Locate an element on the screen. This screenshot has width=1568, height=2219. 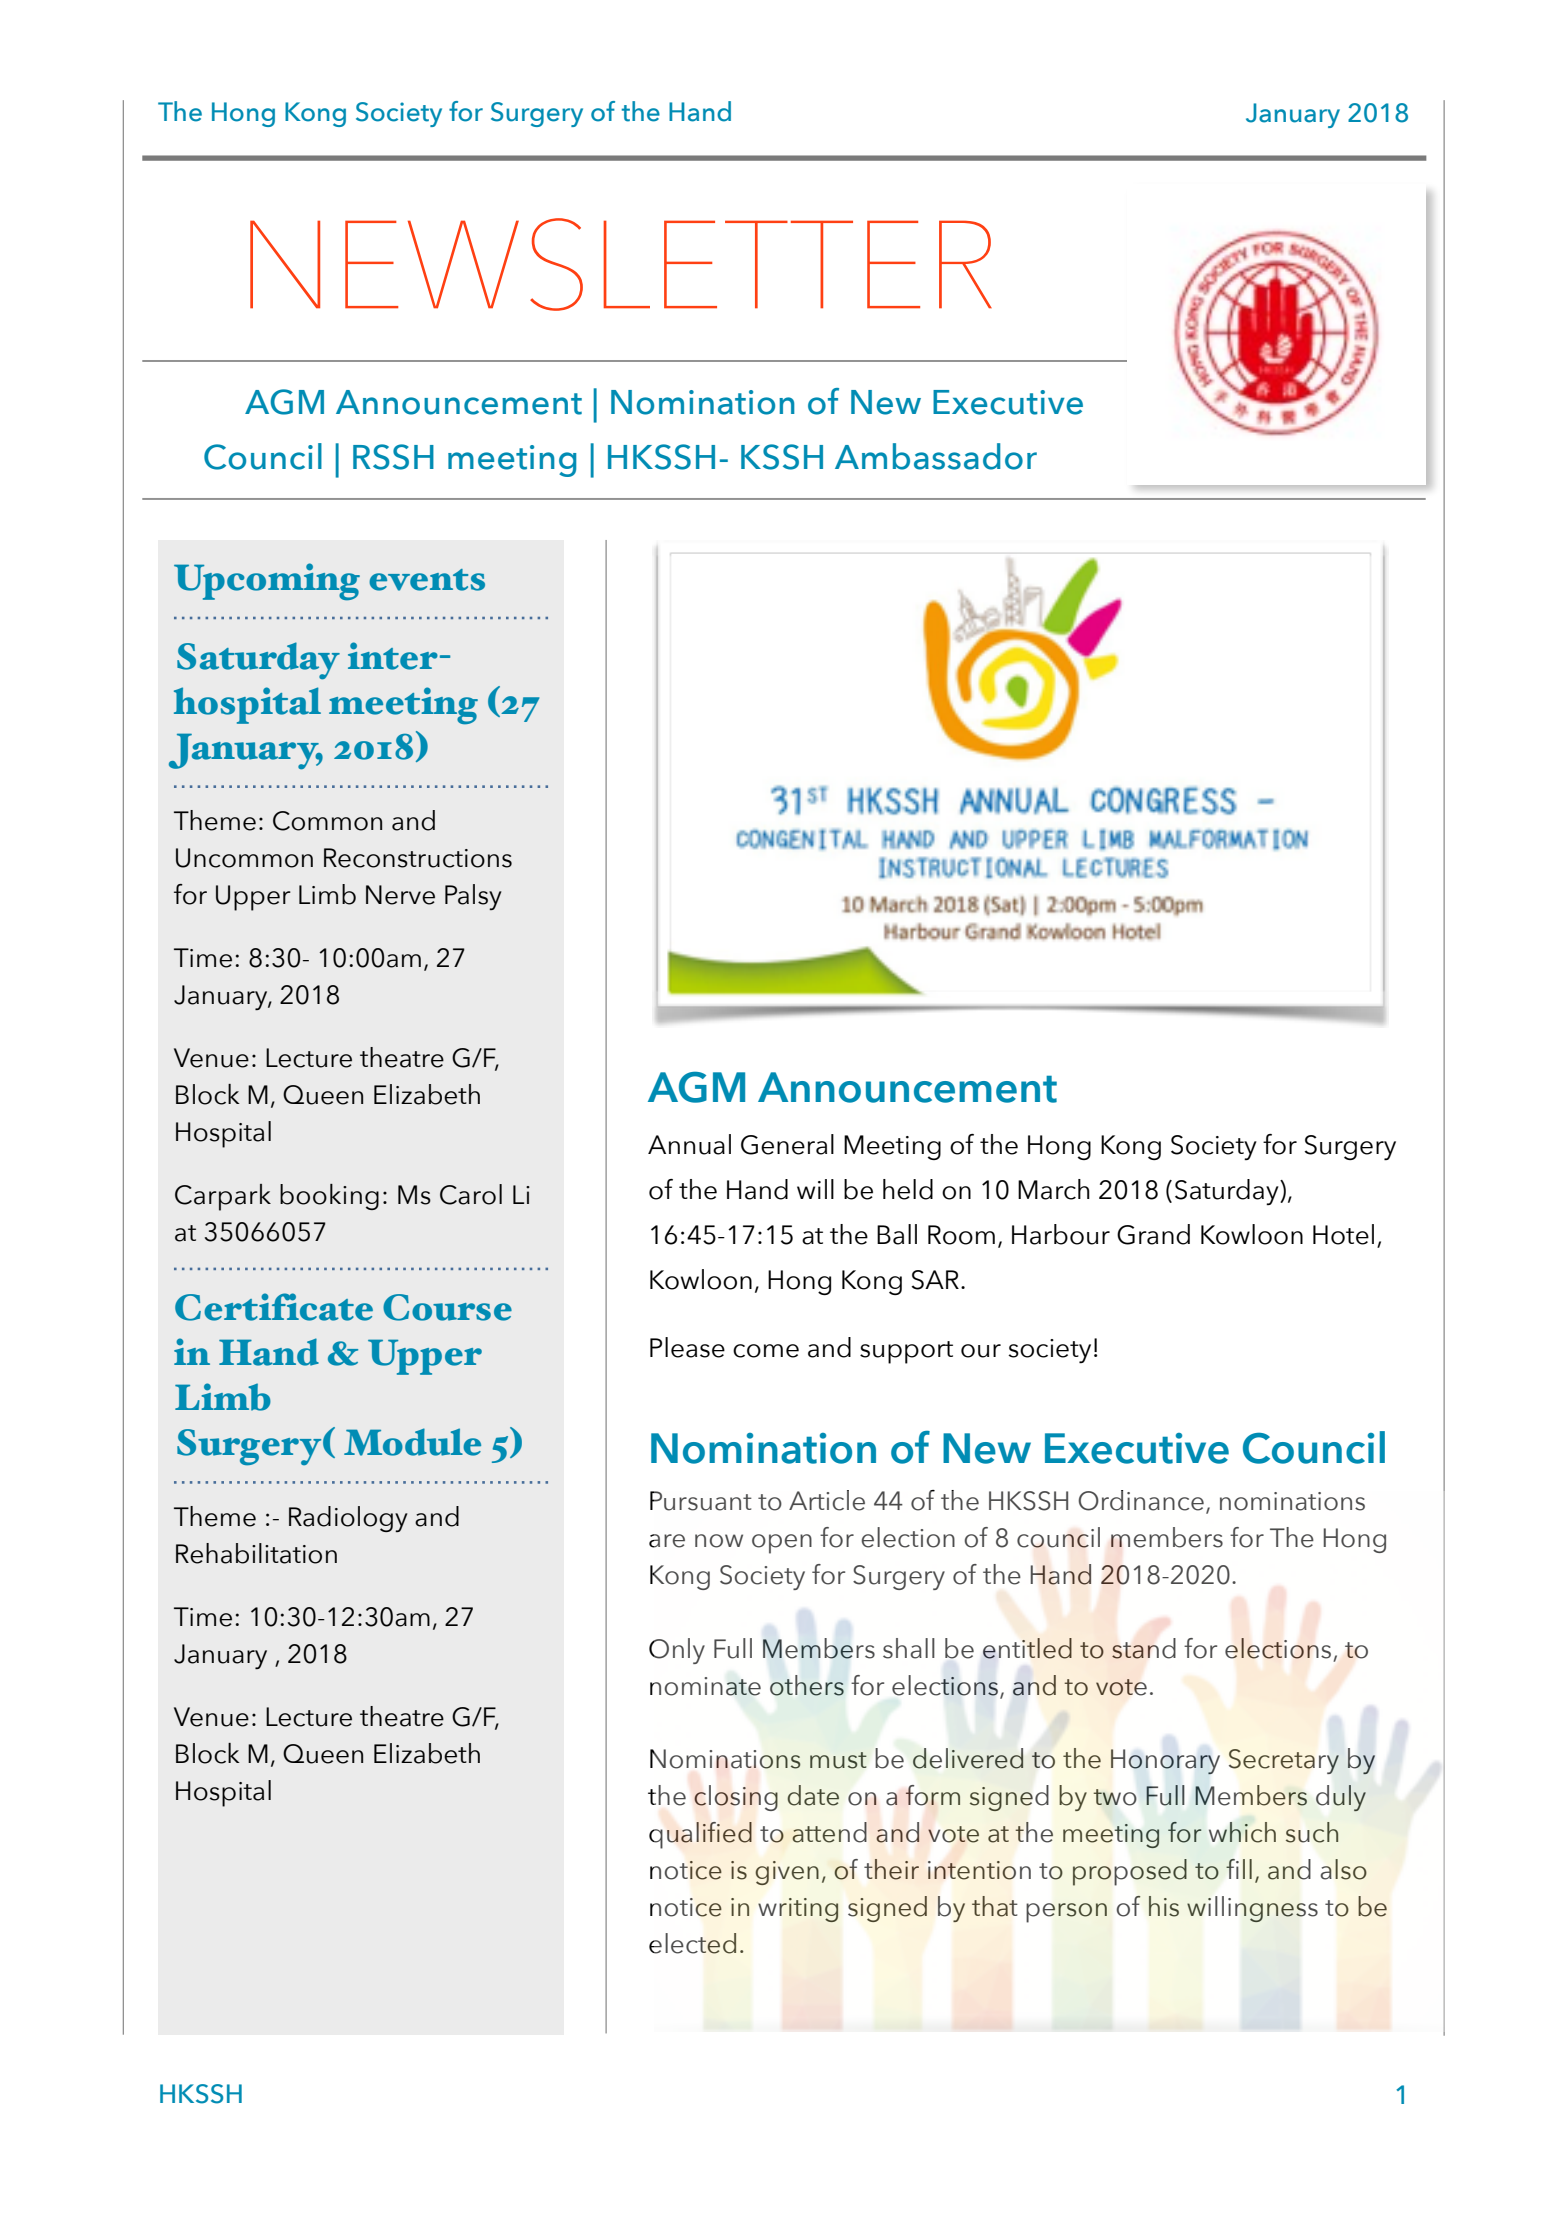
Ambassador is located at coordinates (936, 456).
